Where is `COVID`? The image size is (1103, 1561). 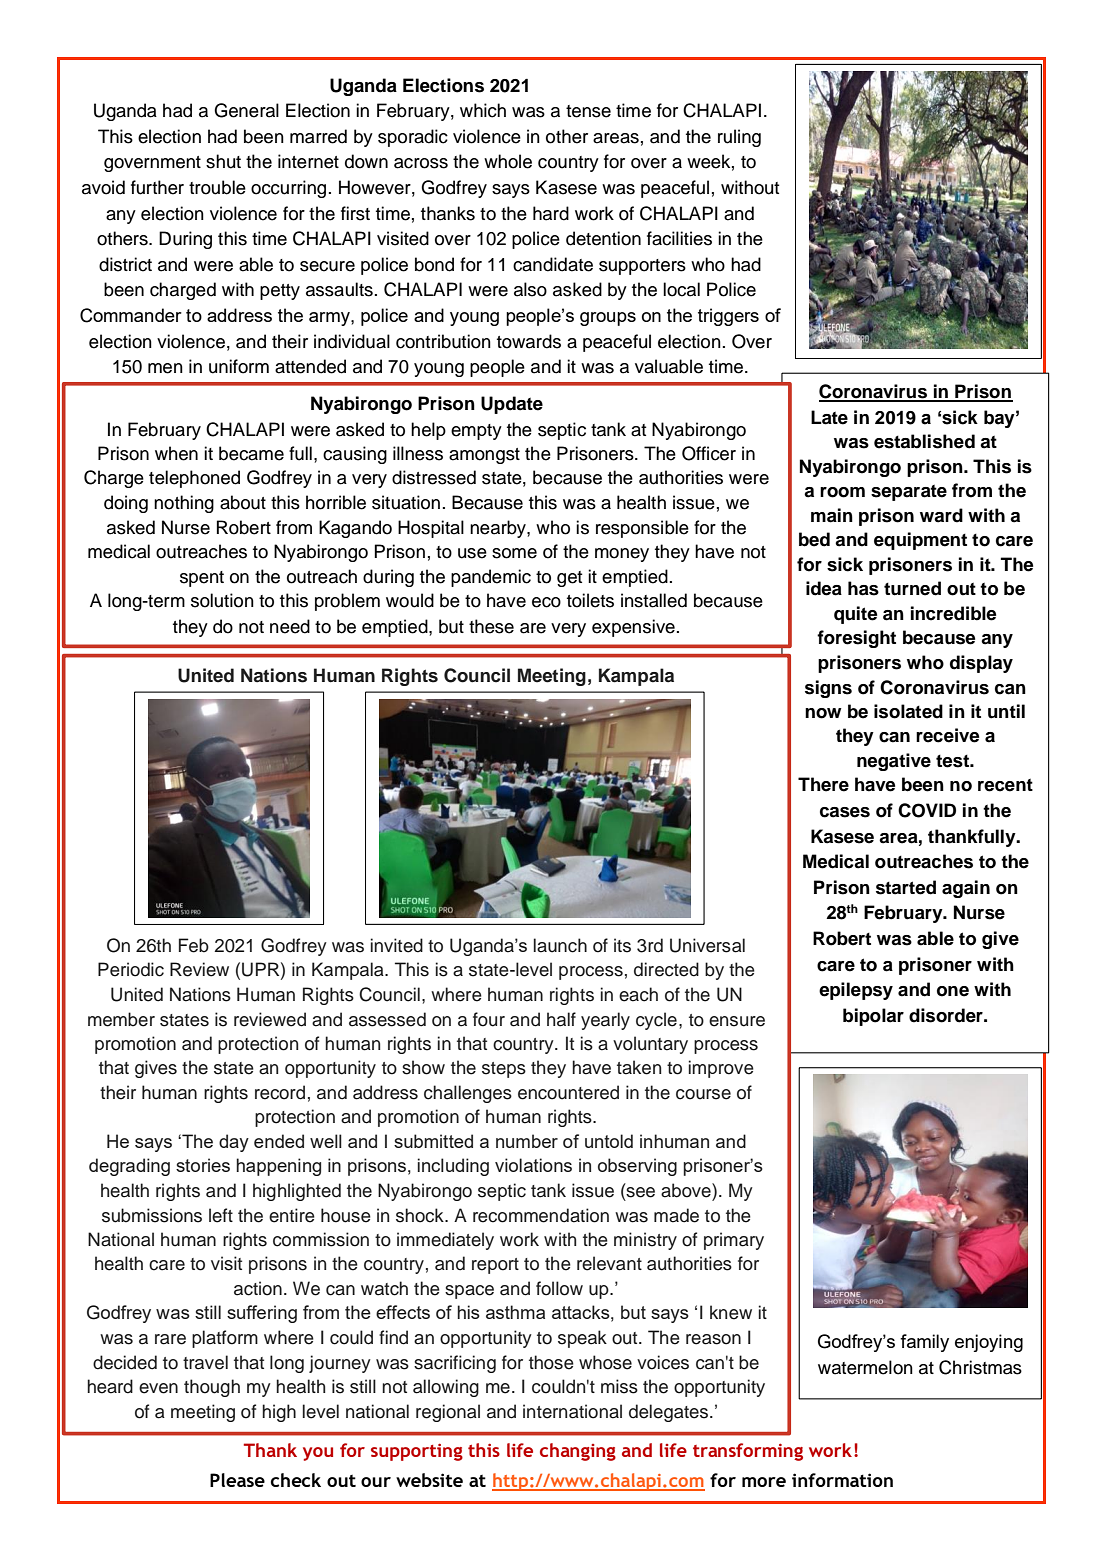
COVID is located at coordinates (927, 810).
